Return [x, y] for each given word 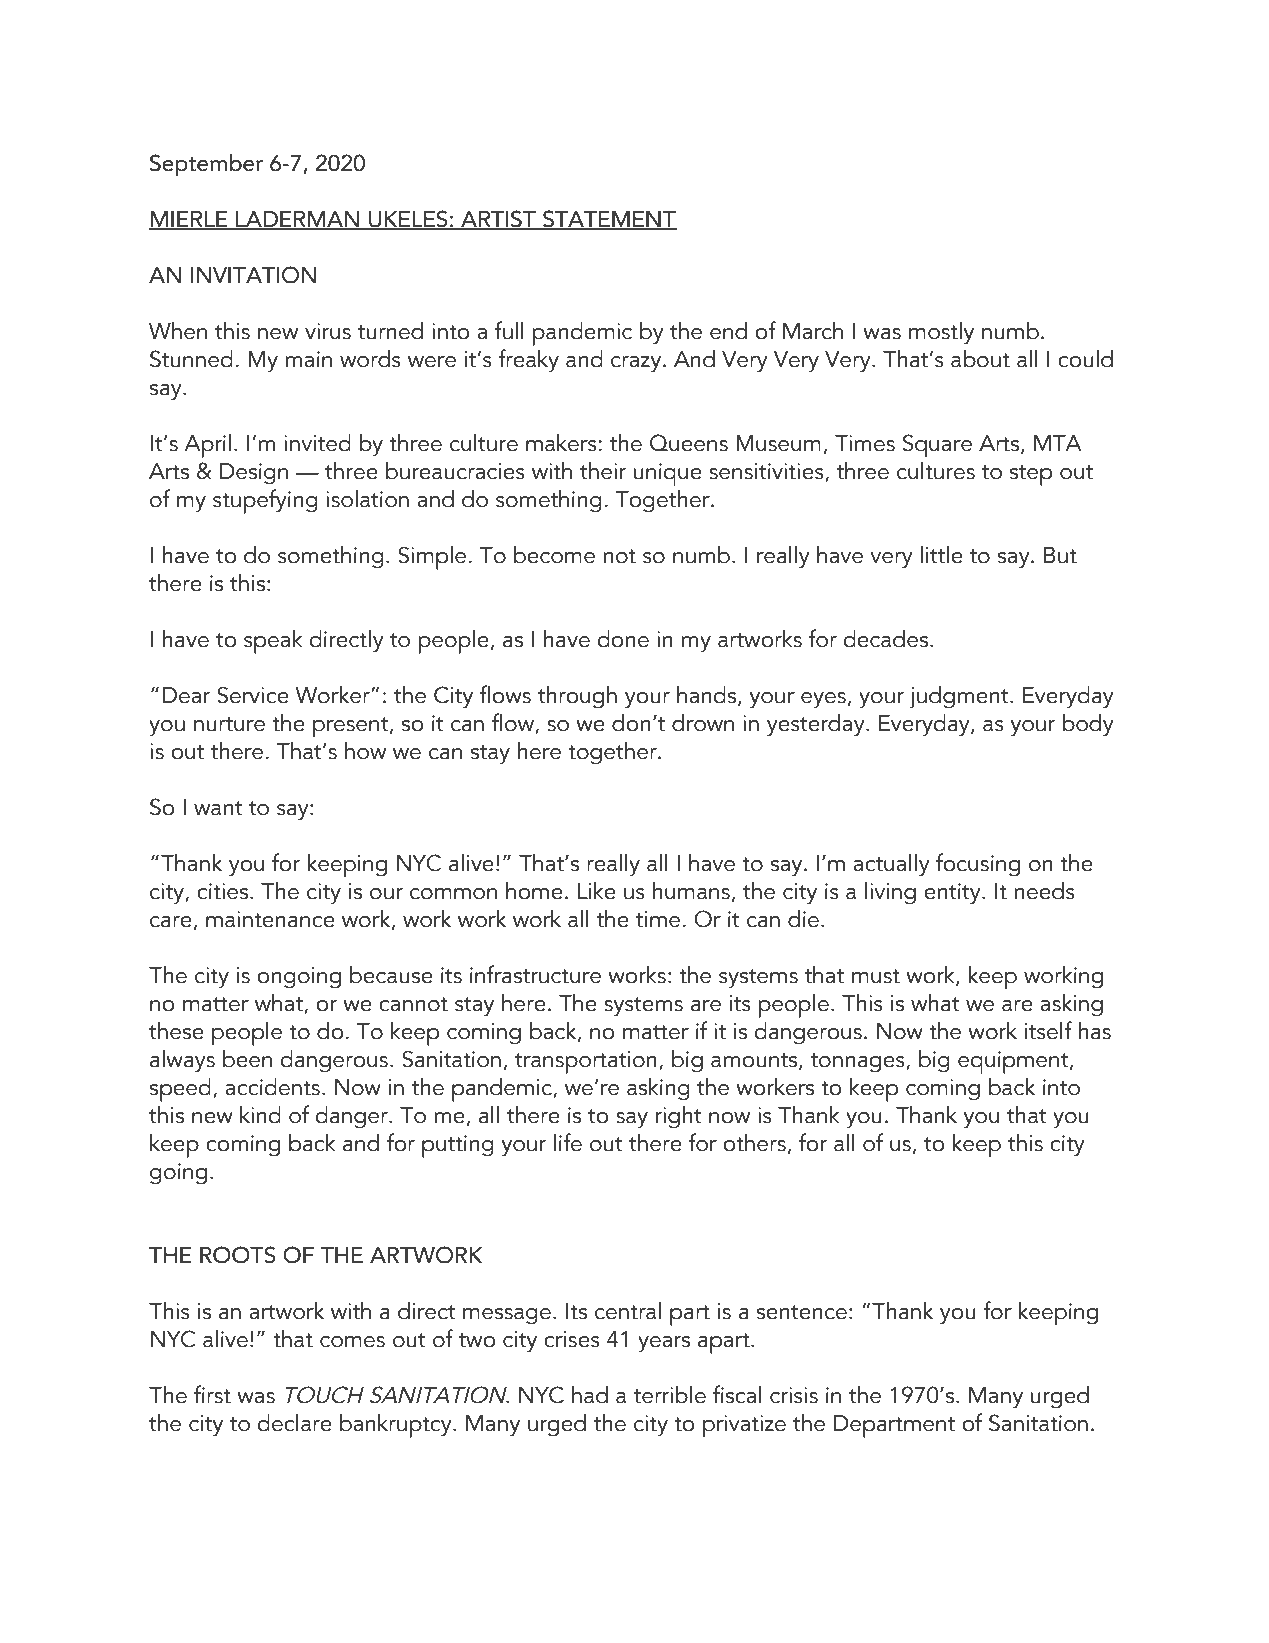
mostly [941, 333]
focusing [978, 865]
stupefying [265, 501]
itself [1048, 1030]
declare [294, 1423]
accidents [272, 1087]
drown [703, 723]
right [679, 1117]
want [218, 808]
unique [668, 474]
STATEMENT [609, 220]
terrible [670, 1395]
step [1031, 475]
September [206, 165]
